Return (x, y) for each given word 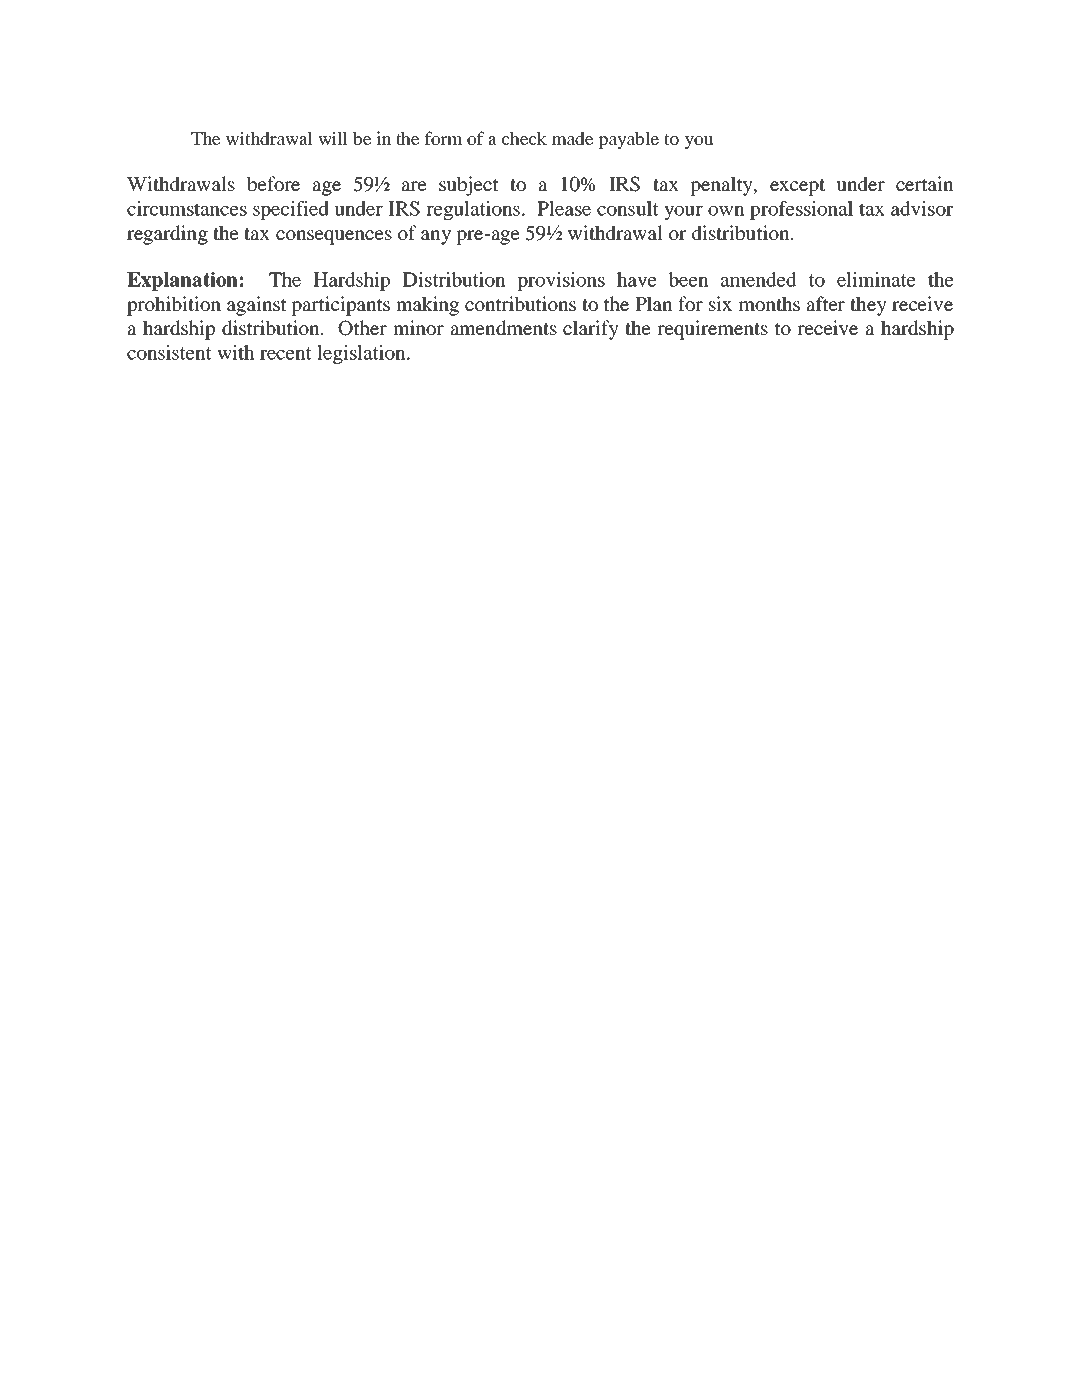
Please (564, 208)
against (257, 306)
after (826, 303)
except (797, 187)
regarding (167, 235)
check (524, 138)
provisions (561, 281)
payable (628, 140)
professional (801, 210)
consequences (334, 237)
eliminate (876, 279)
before (273, 183)
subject (469, 186)
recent (286, 353)
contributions (520, 303)
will (333, 138)
